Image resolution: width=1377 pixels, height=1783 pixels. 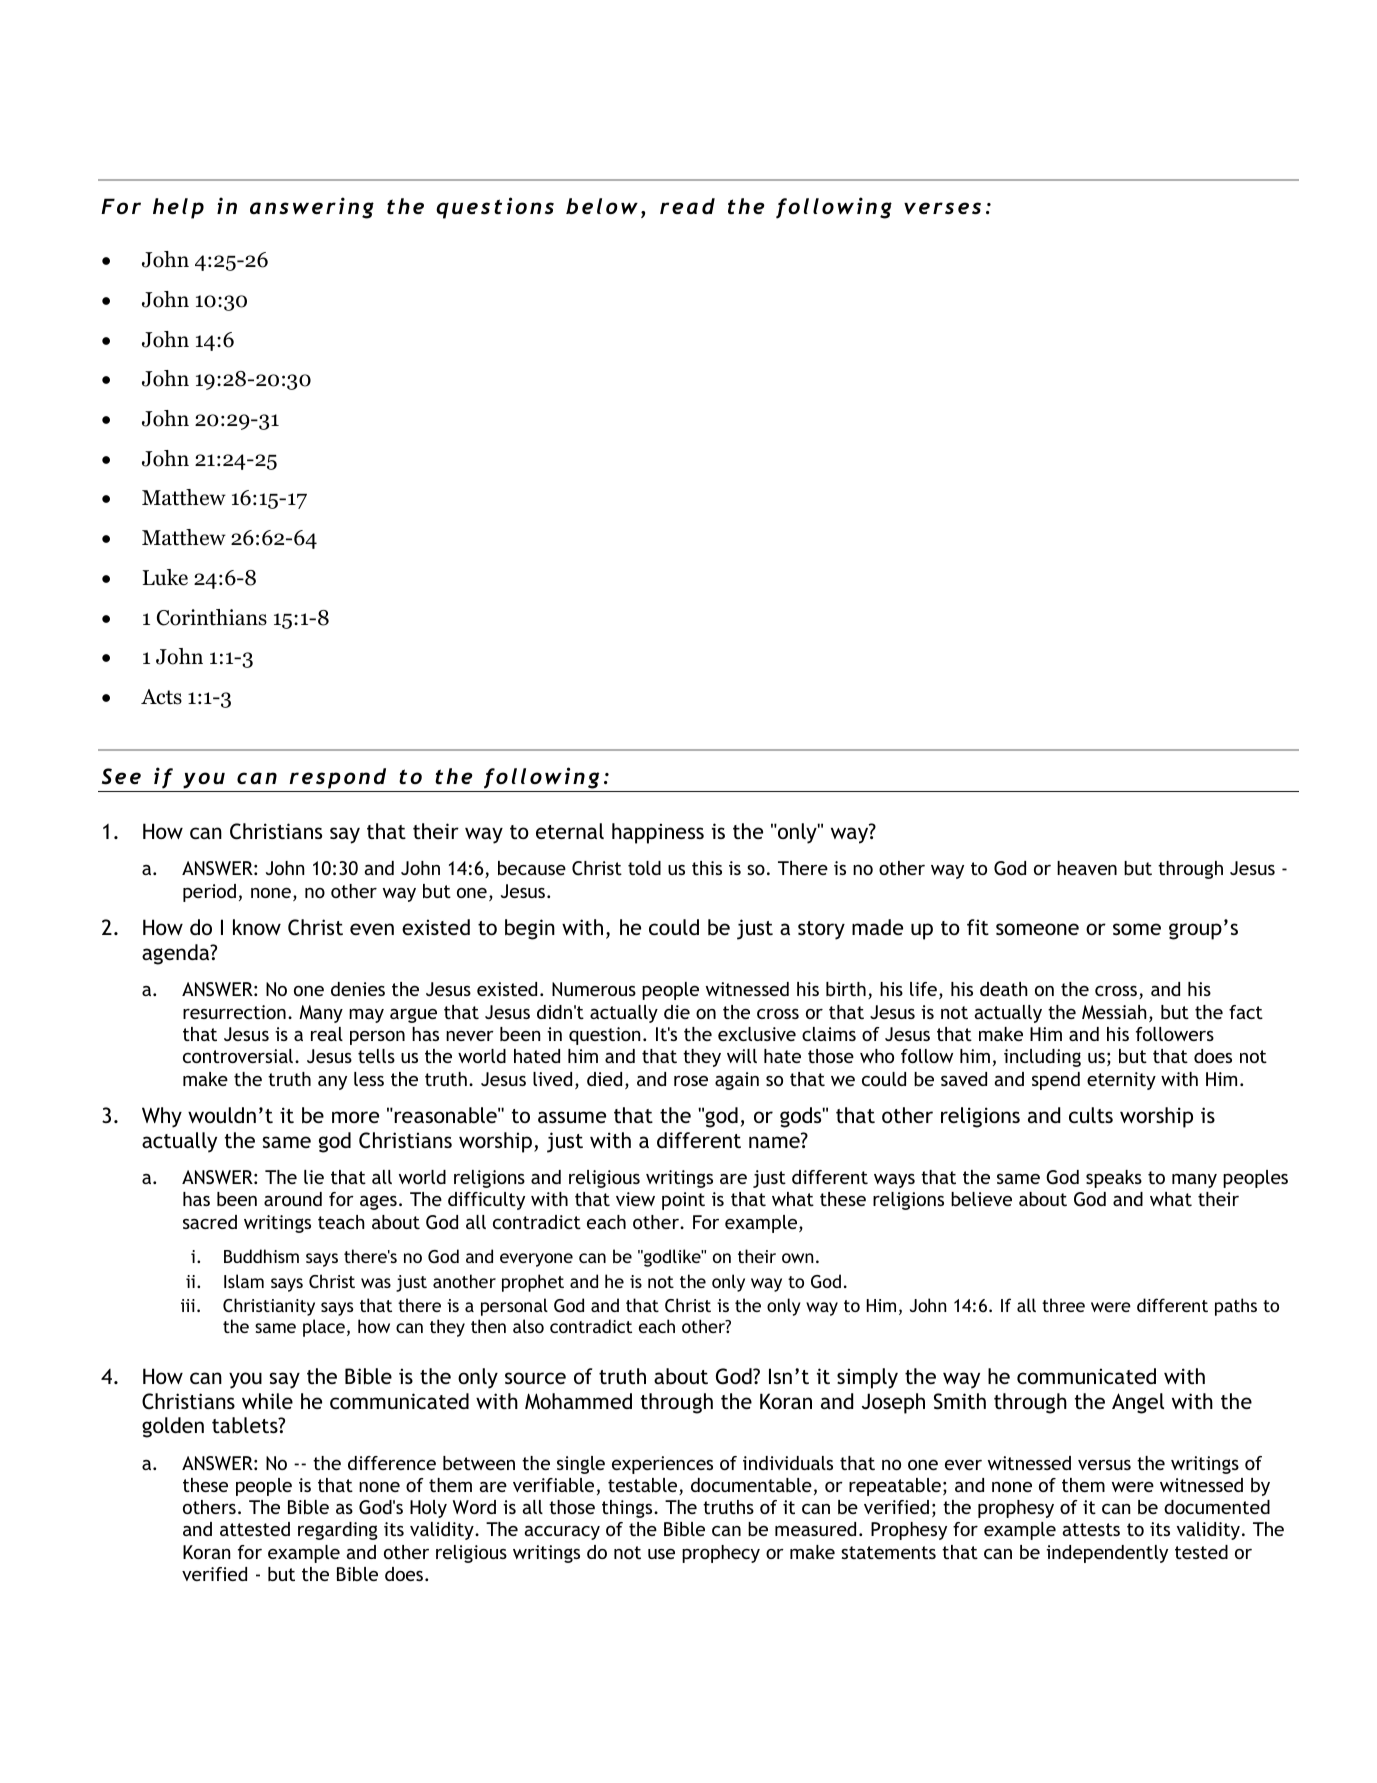 I want to click on read, so click(x=687, y=206).
